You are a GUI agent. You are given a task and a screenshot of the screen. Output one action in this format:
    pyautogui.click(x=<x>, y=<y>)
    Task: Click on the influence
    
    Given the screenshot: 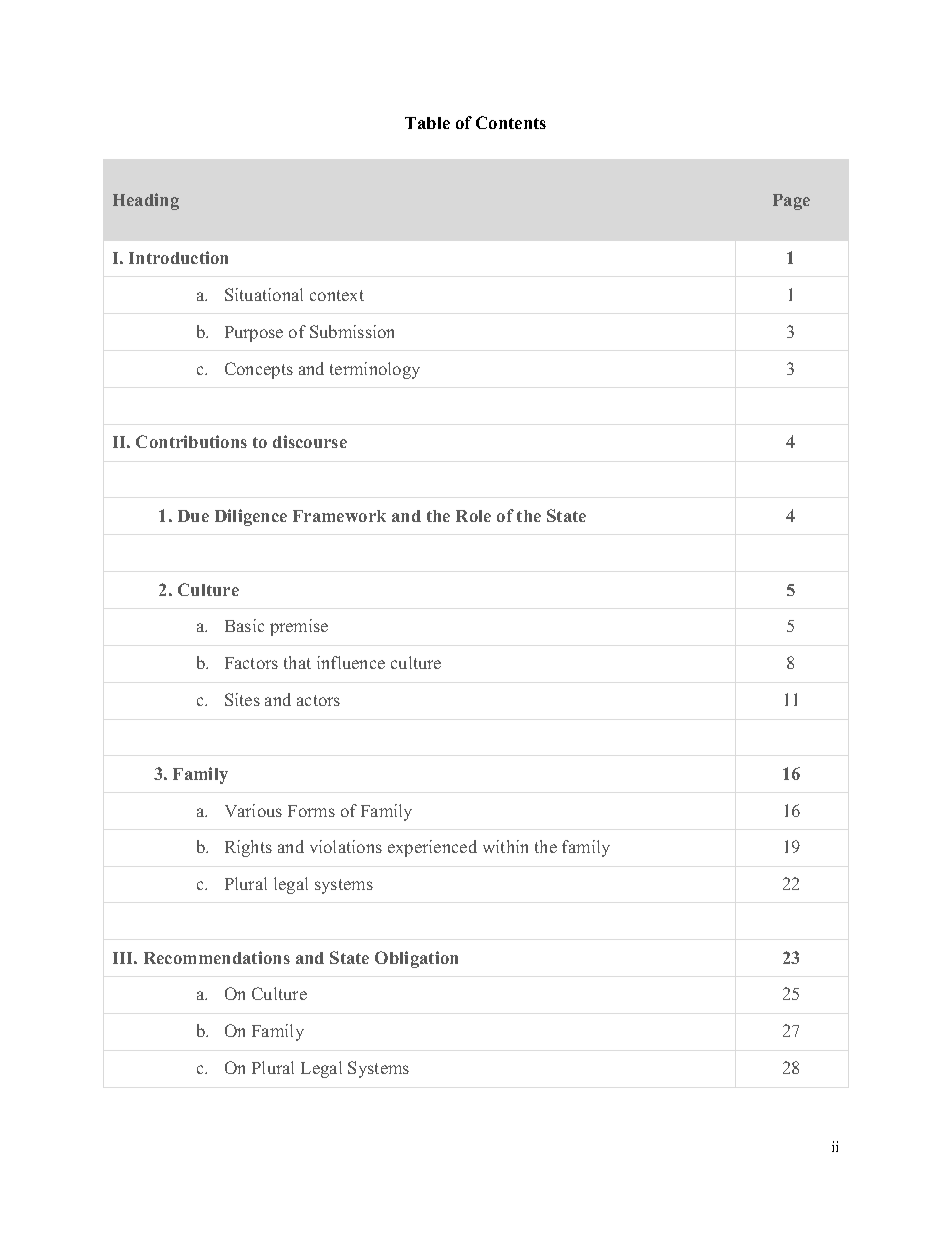 What is the action you would take?
    pyautogui.click(x=351, y=662)
